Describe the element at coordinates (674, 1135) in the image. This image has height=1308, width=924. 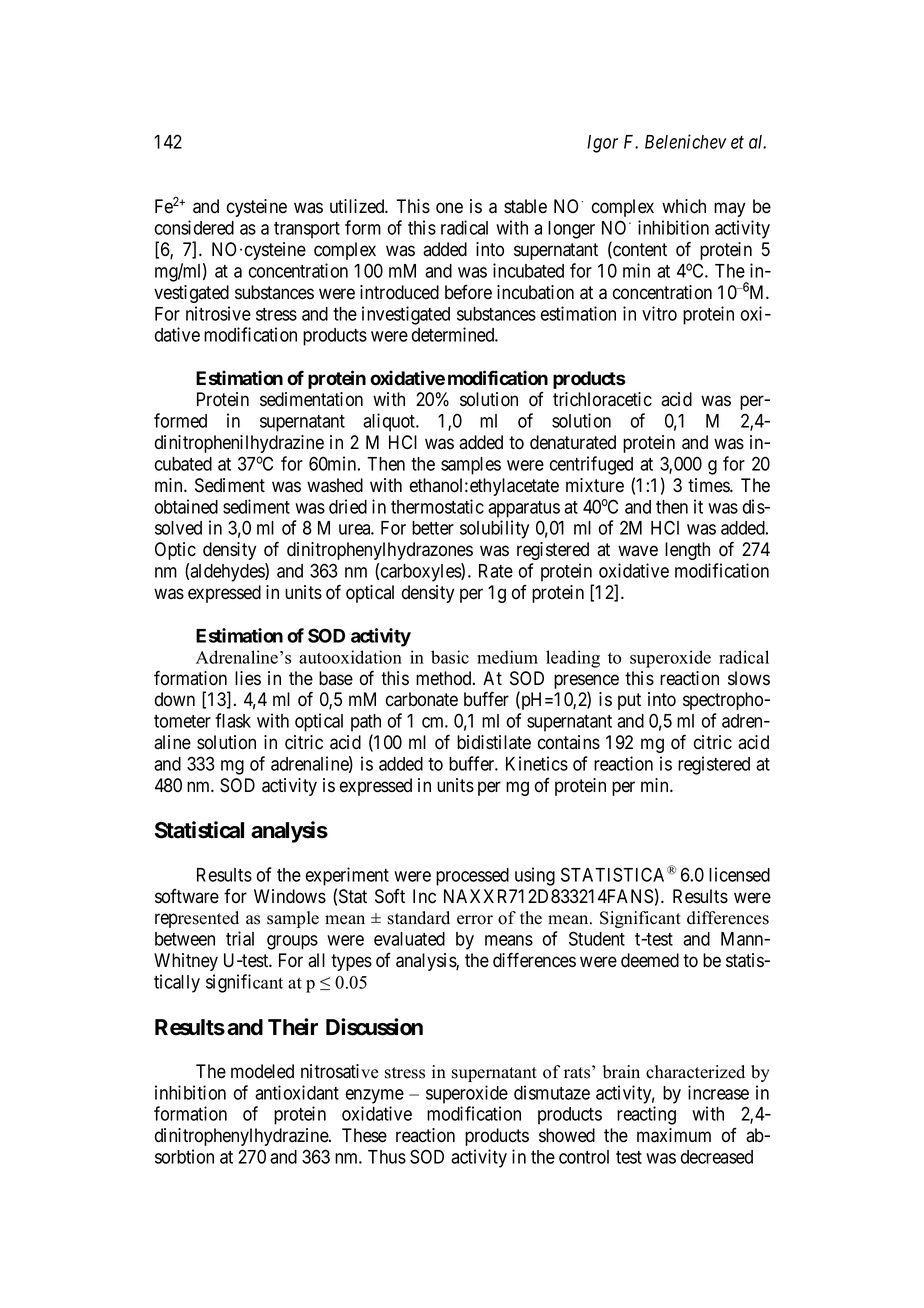
I see `maximum` at that location.
